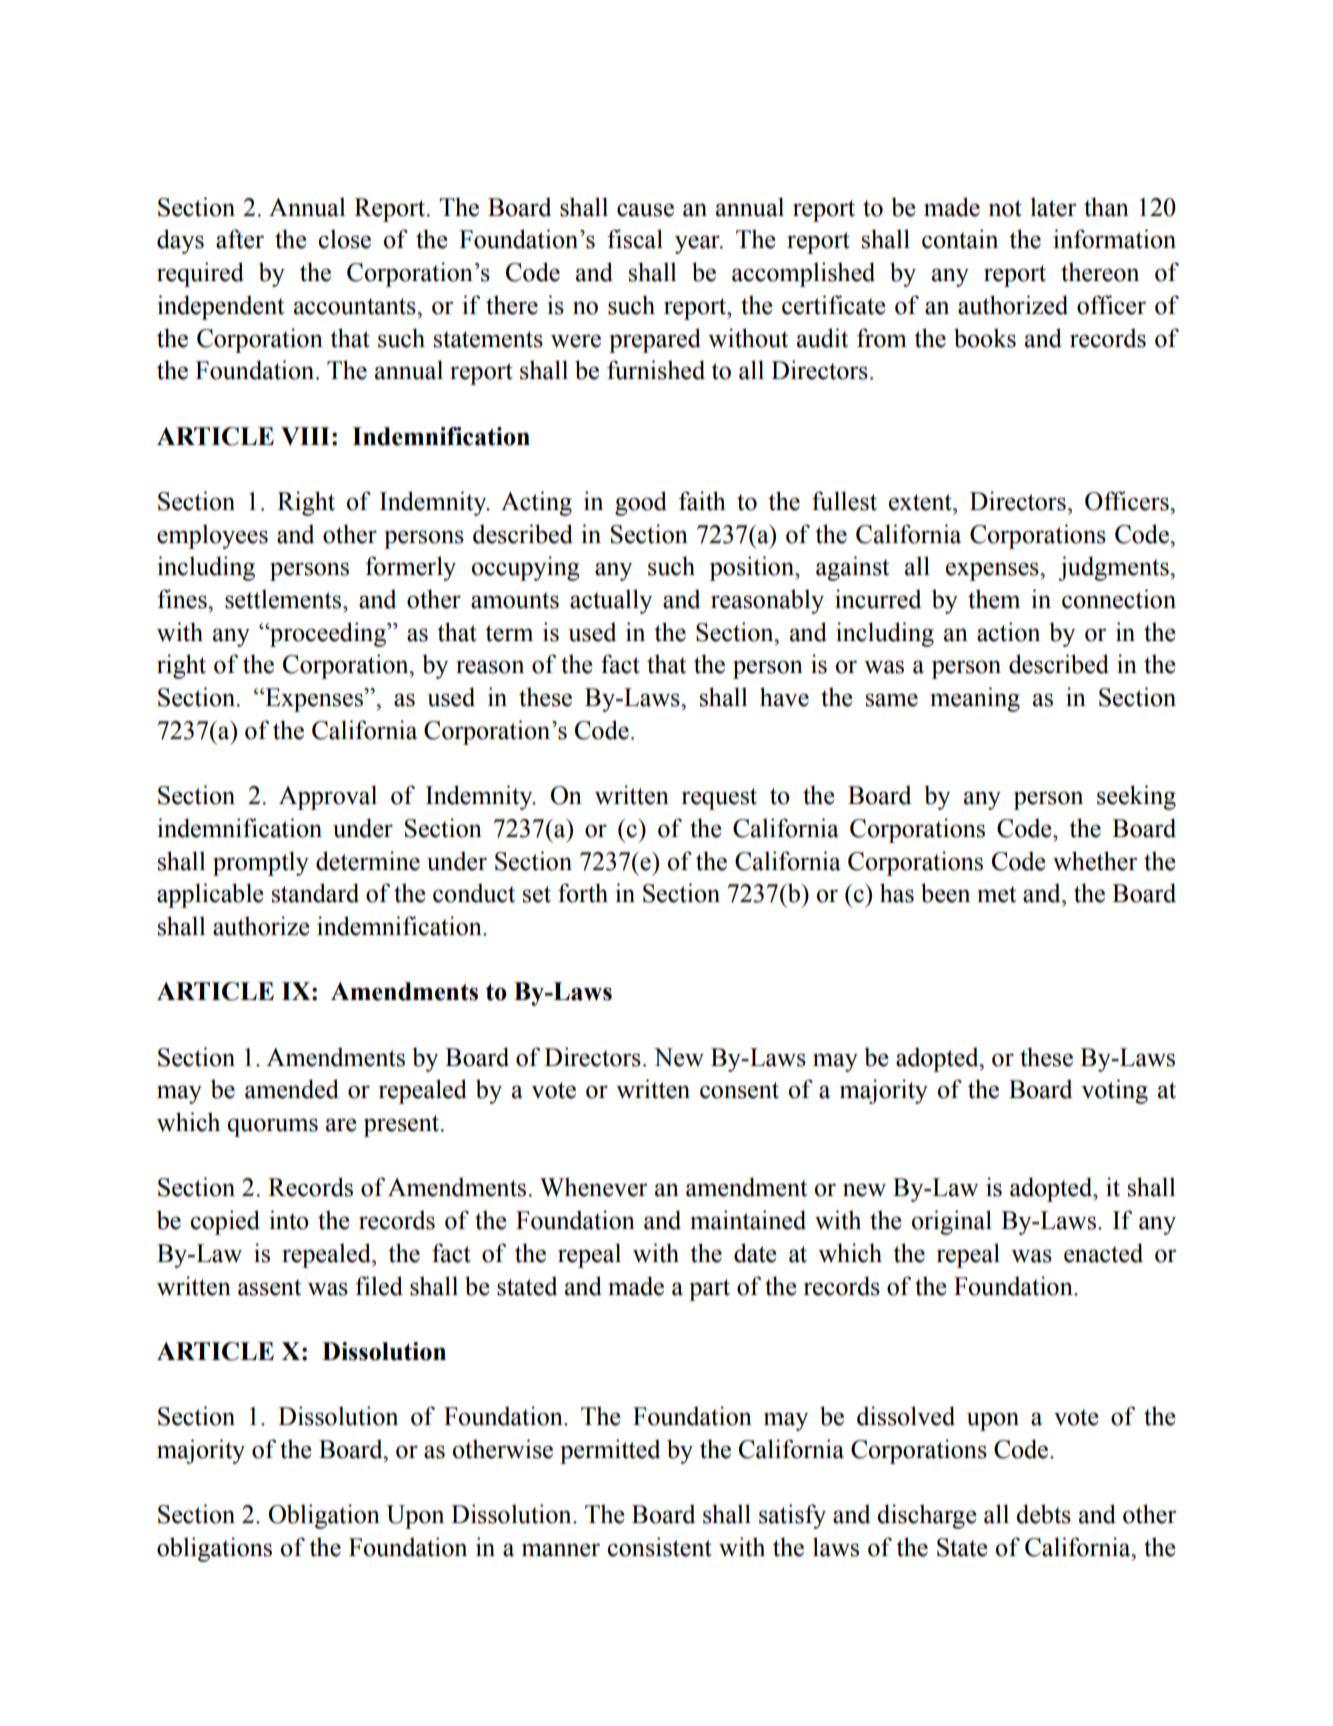 This image has width=1333, height=1726. I want to click on standard, so click(315, 893).
